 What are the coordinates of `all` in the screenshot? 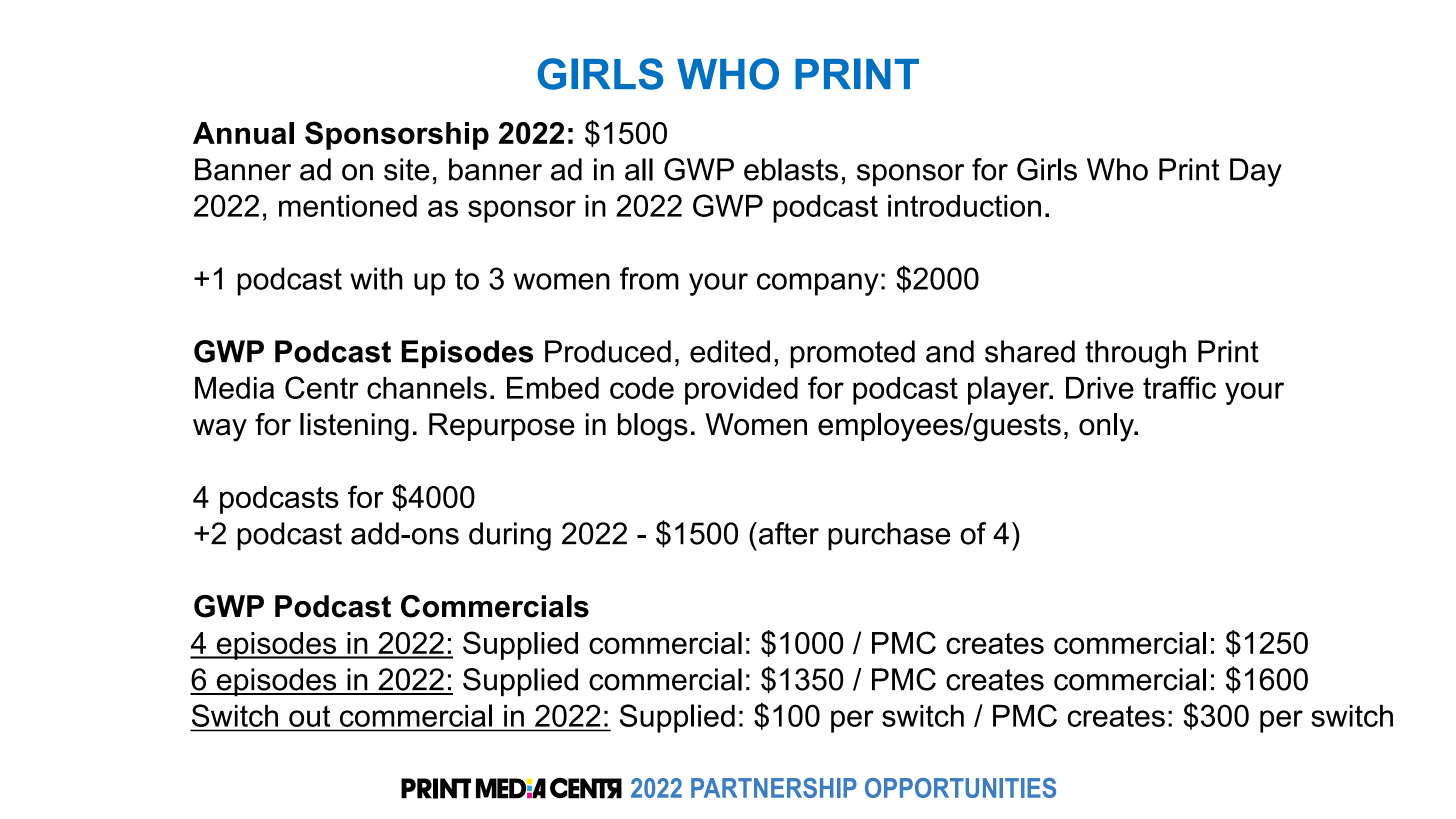 It's located at (639, 169).
